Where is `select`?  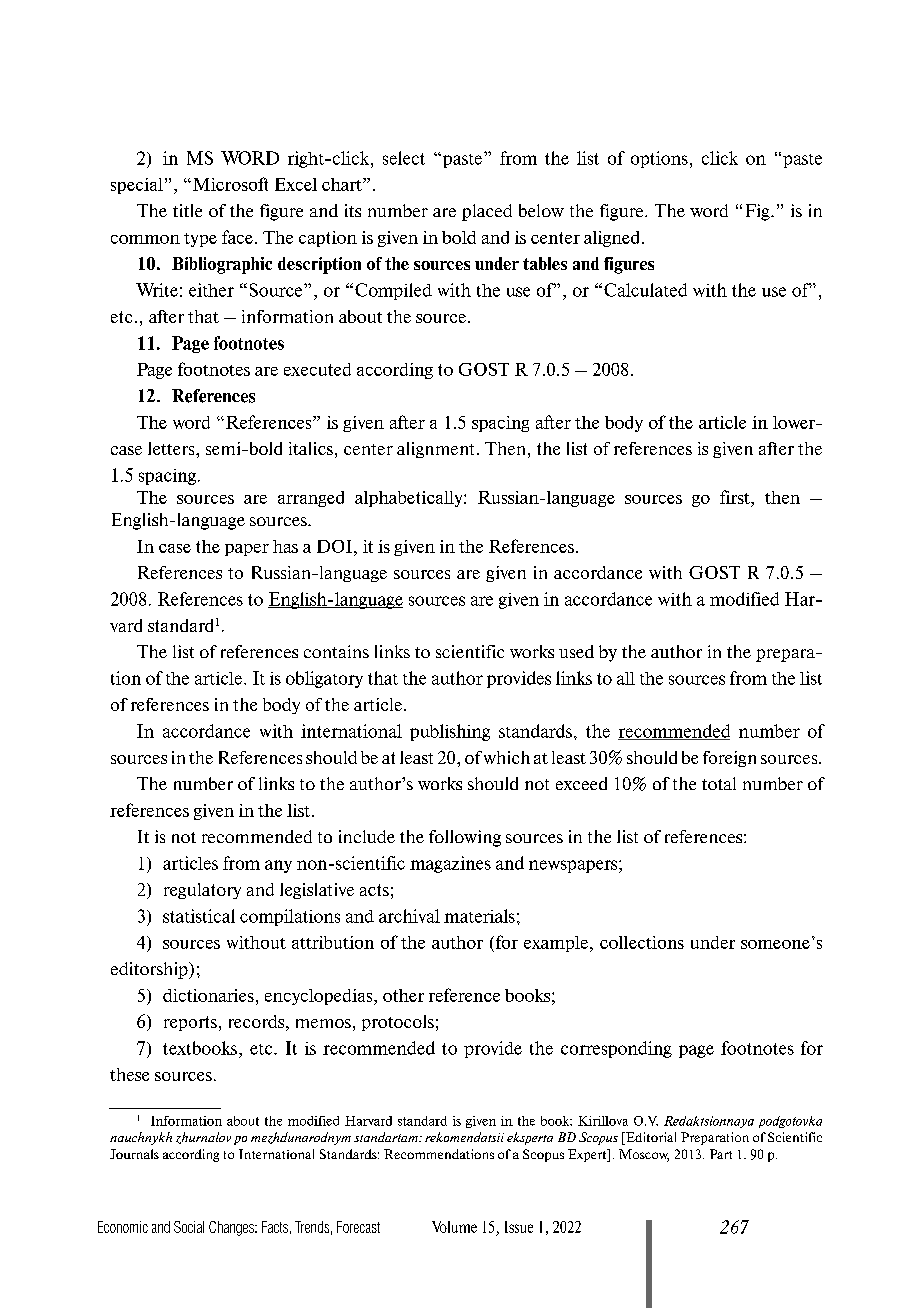 select is located at coordinates (404, 158).
